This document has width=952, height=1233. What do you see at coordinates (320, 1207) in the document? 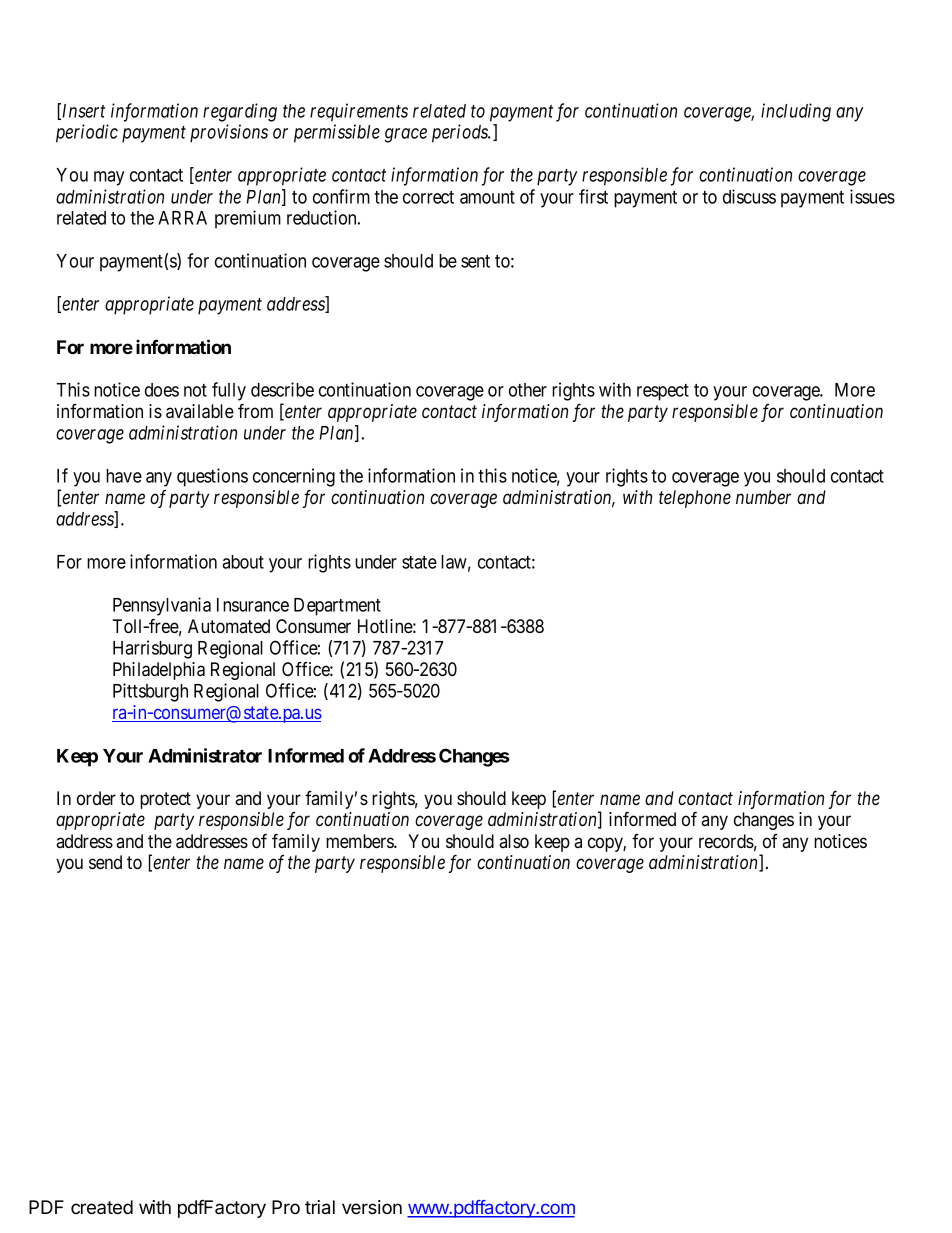
I see `trial` at bounding box center [320, 1207].
